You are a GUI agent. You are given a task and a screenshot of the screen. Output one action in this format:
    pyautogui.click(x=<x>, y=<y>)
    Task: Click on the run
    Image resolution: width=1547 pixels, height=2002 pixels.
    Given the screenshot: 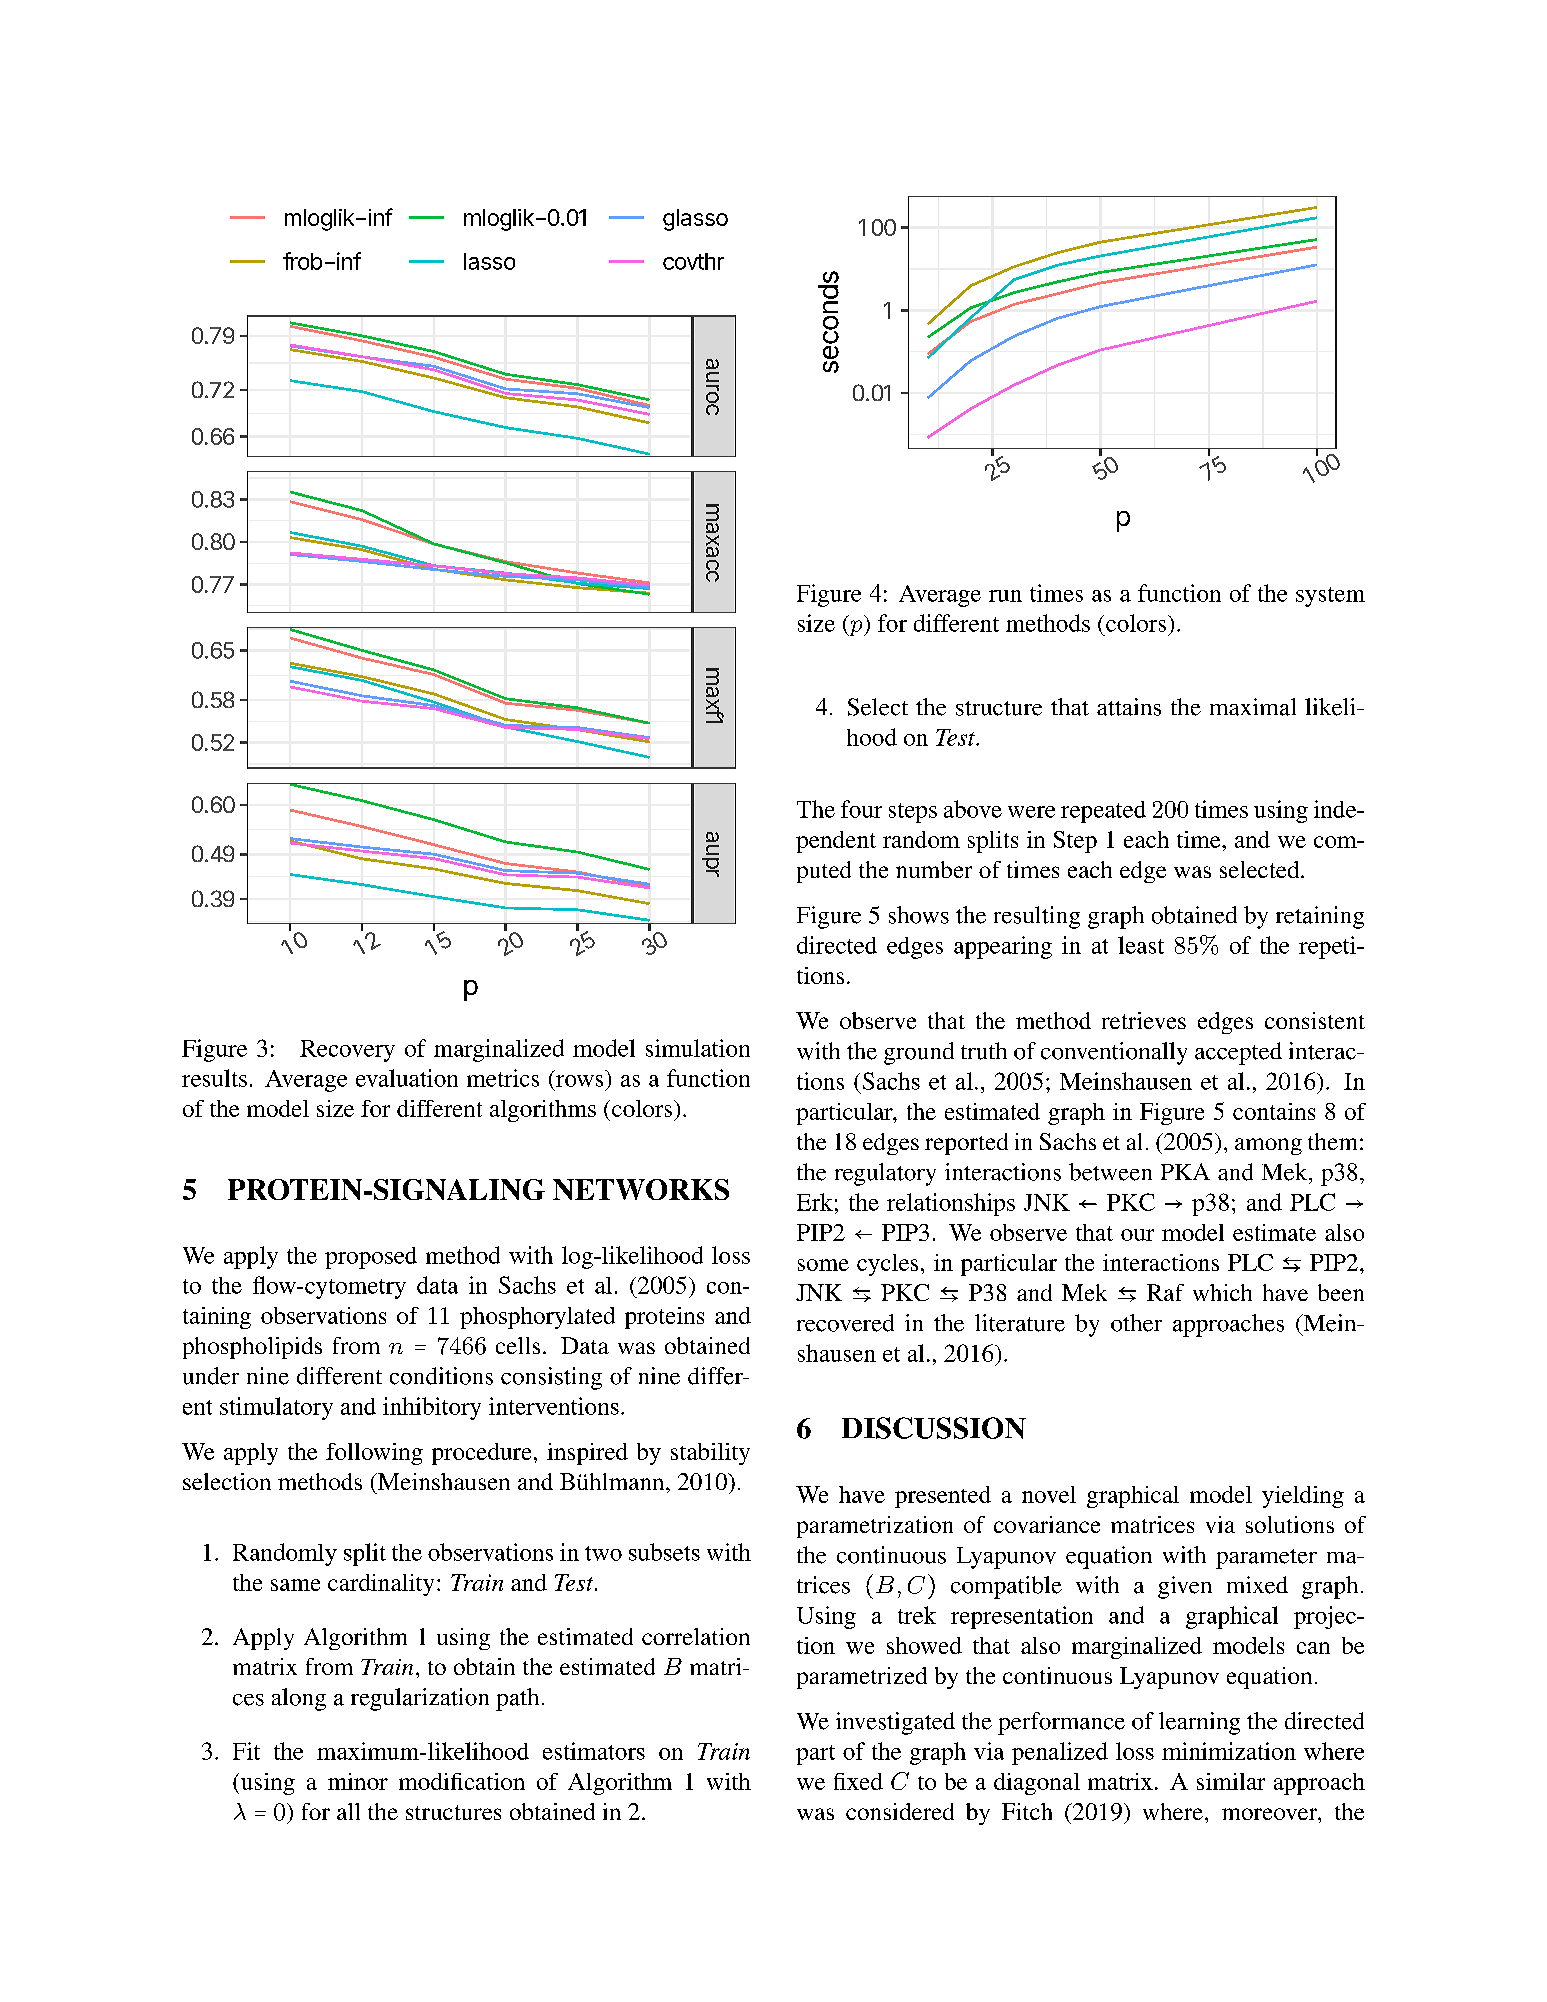 What is the action you would take?
    pyautogui.click(x=1005, y=596)
